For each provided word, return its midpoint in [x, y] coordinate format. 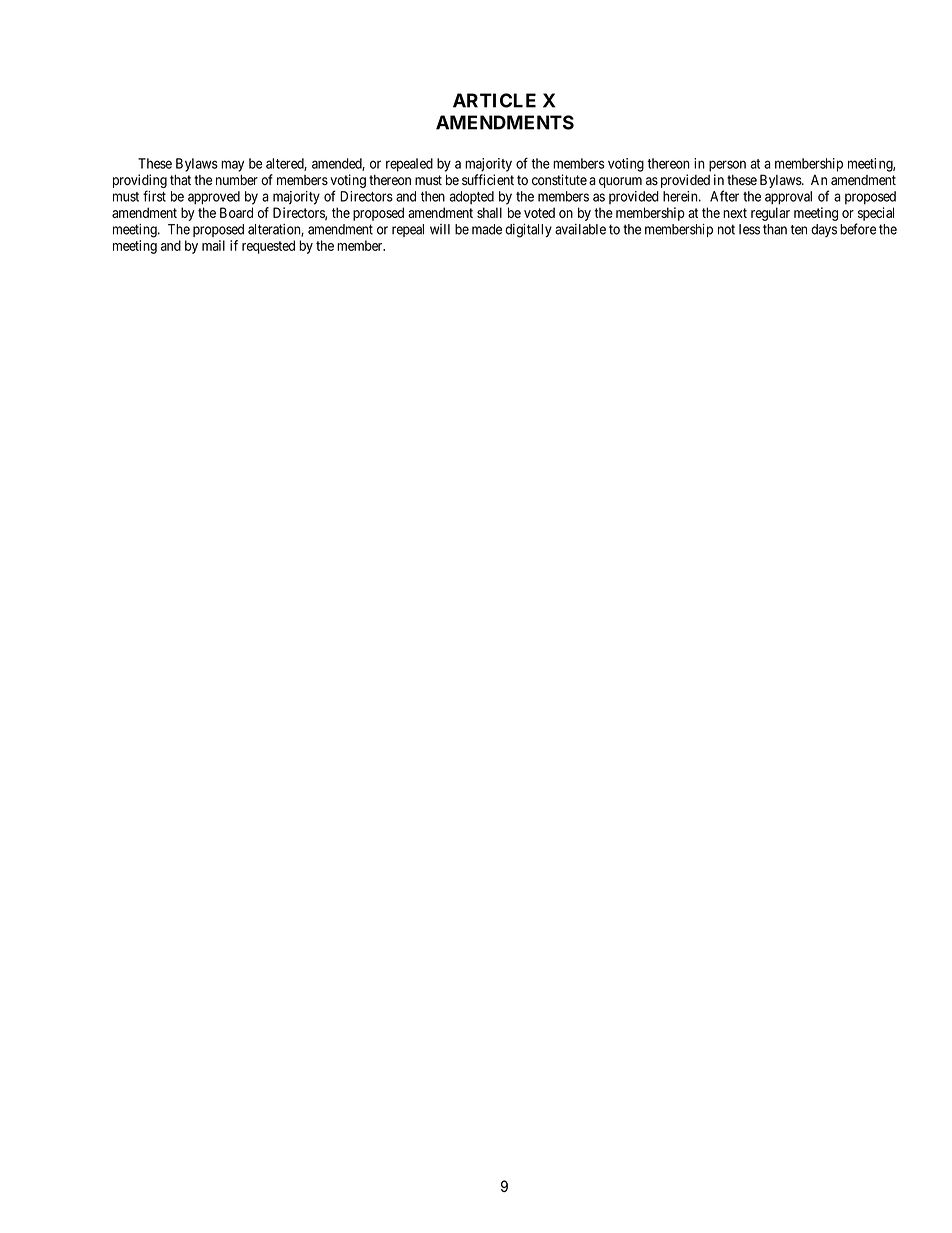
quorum [620, 182]
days [824, 230]
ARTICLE [494, 100]
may [232, 166]
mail [213, 245]
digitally [528, 231]
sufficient [488, 180]
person [727, 166]
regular [770, 214]
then [433, 196]
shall [489, 212]
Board [236, 212]
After [724, 196]
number [237, 180]
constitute [559, 180]
